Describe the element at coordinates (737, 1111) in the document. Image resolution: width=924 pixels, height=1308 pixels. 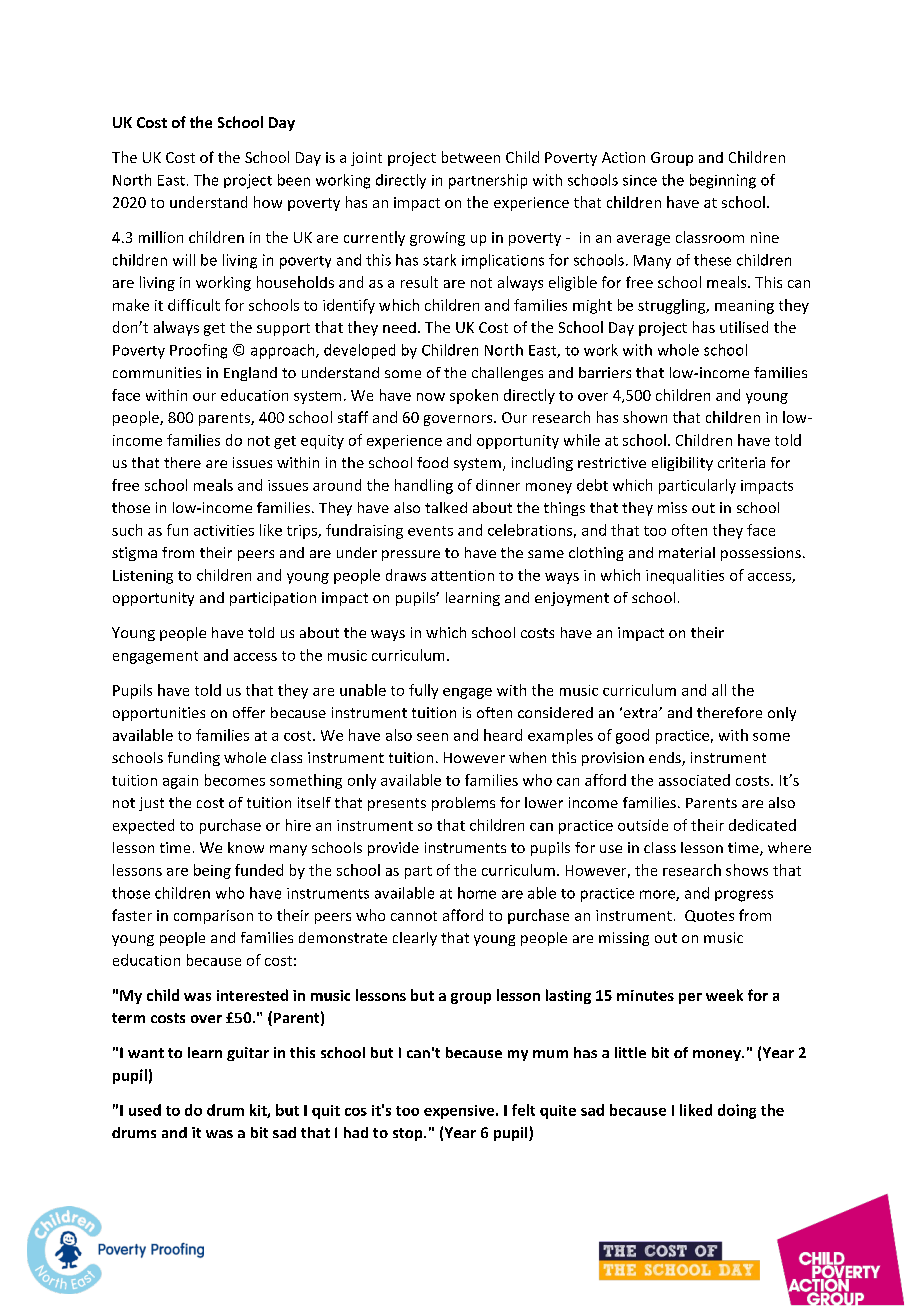
I see `doing` at that location.
